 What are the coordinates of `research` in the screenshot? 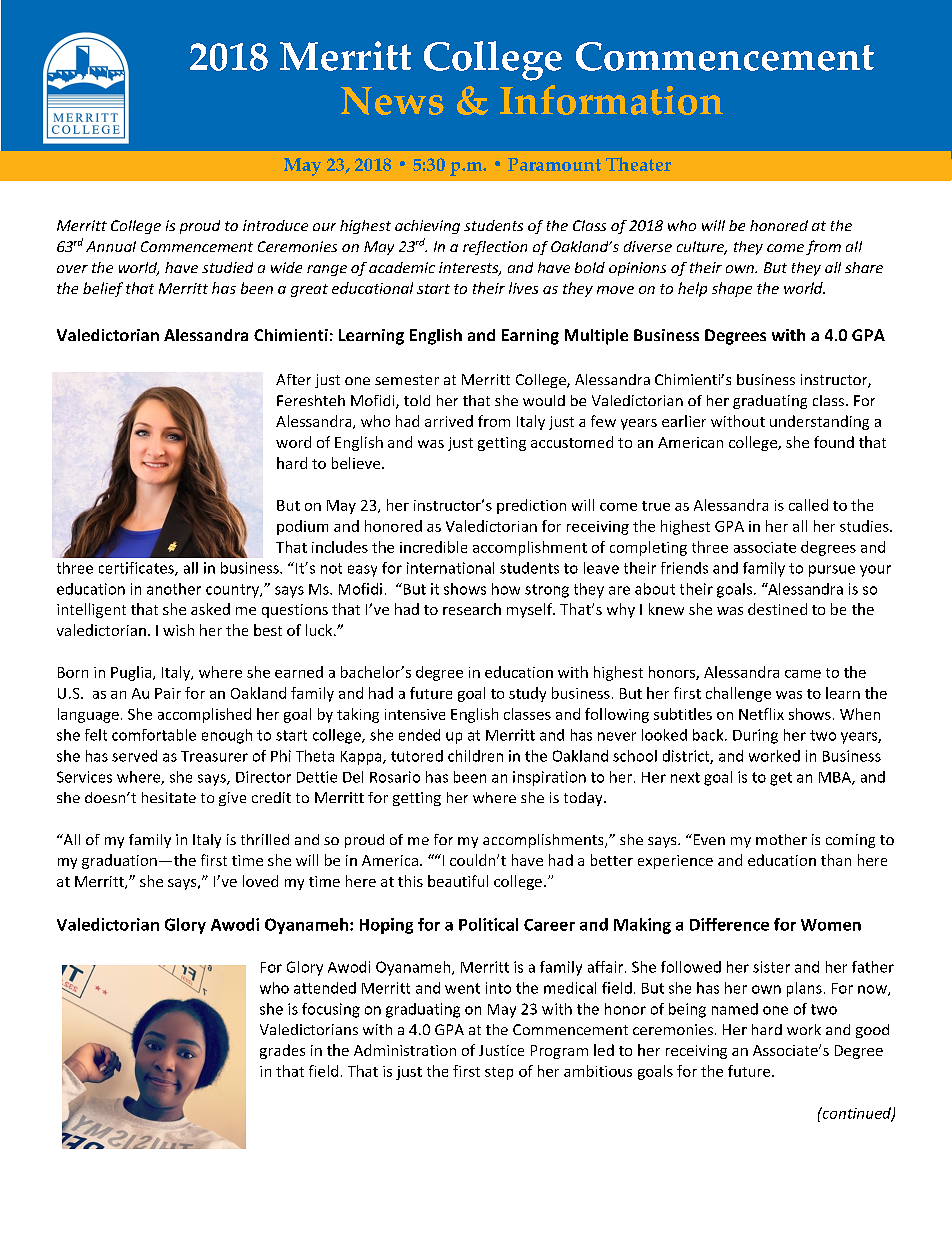 It's located at (472, 609).
